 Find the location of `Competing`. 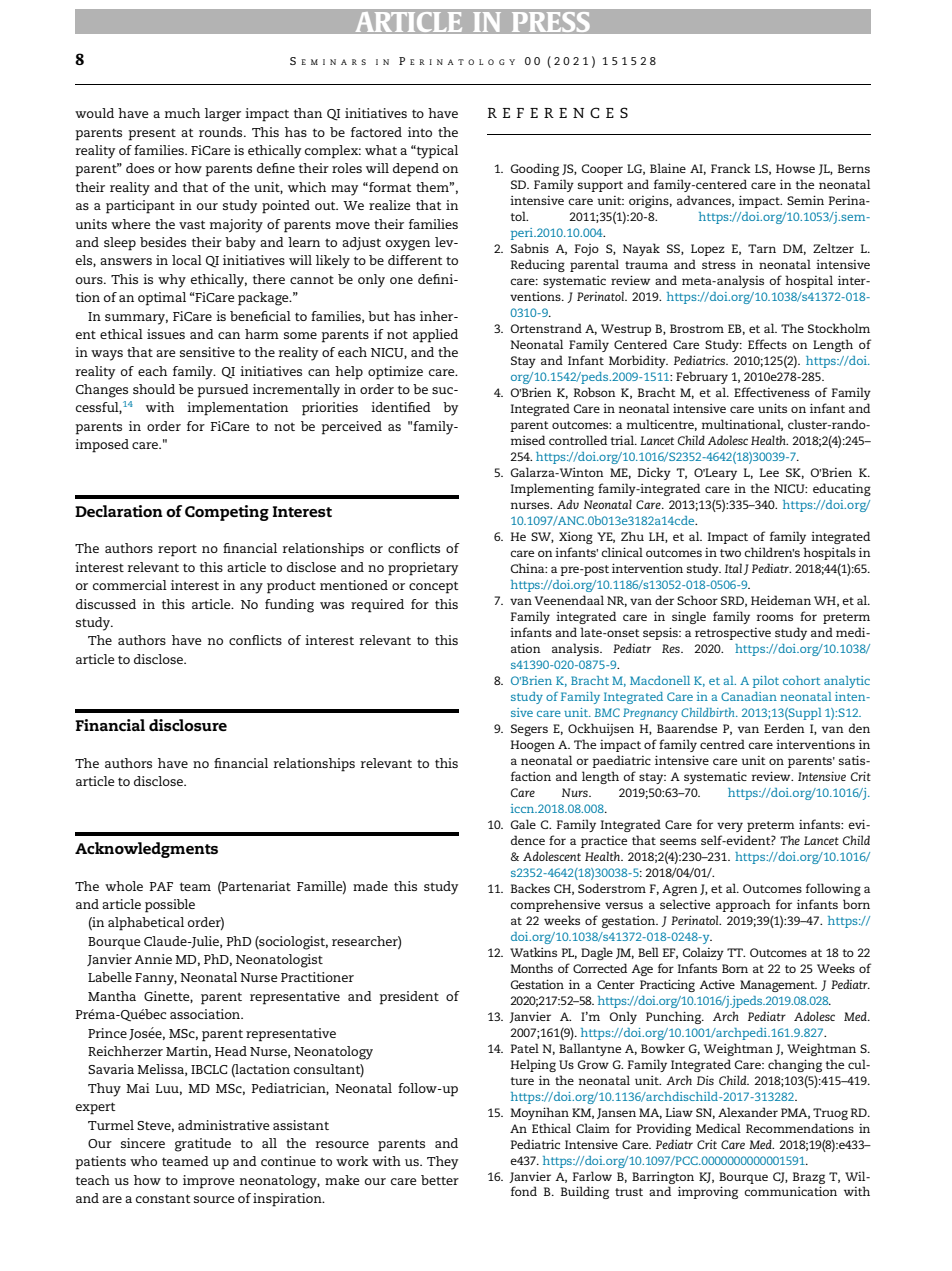

Competing is located at coordinates (227, 513).
